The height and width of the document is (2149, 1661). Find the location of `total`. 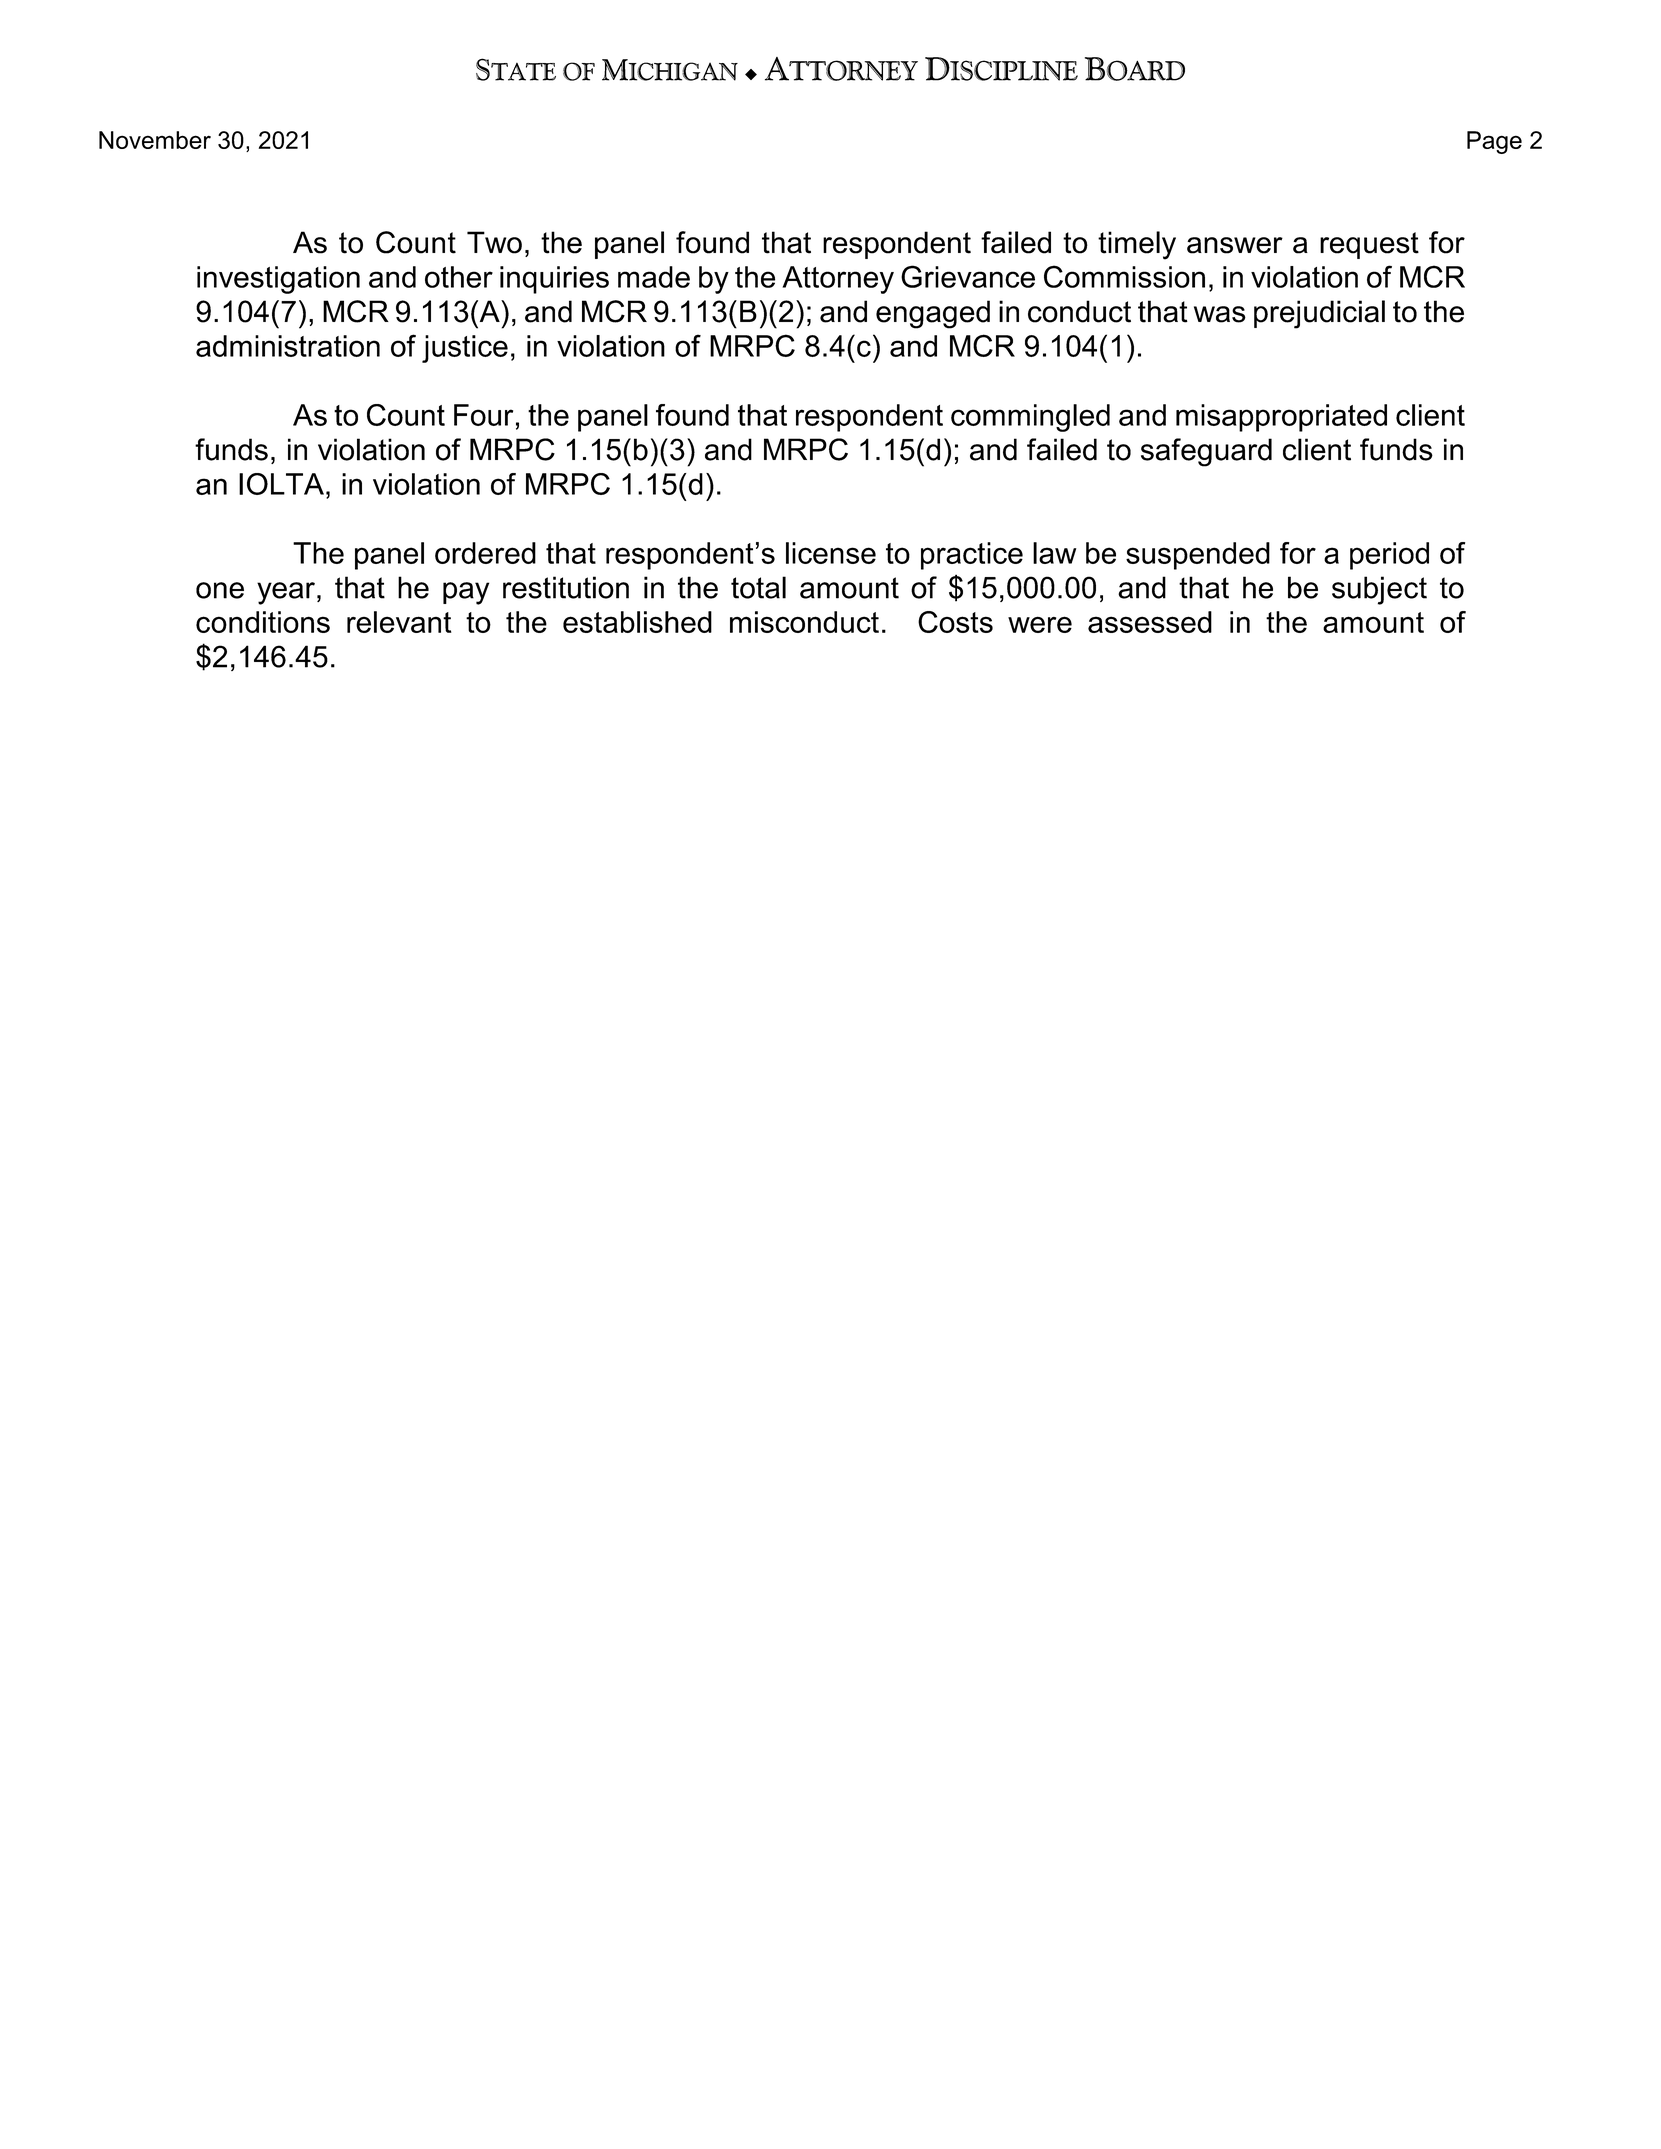

total is located at coordinates (758, 587).
